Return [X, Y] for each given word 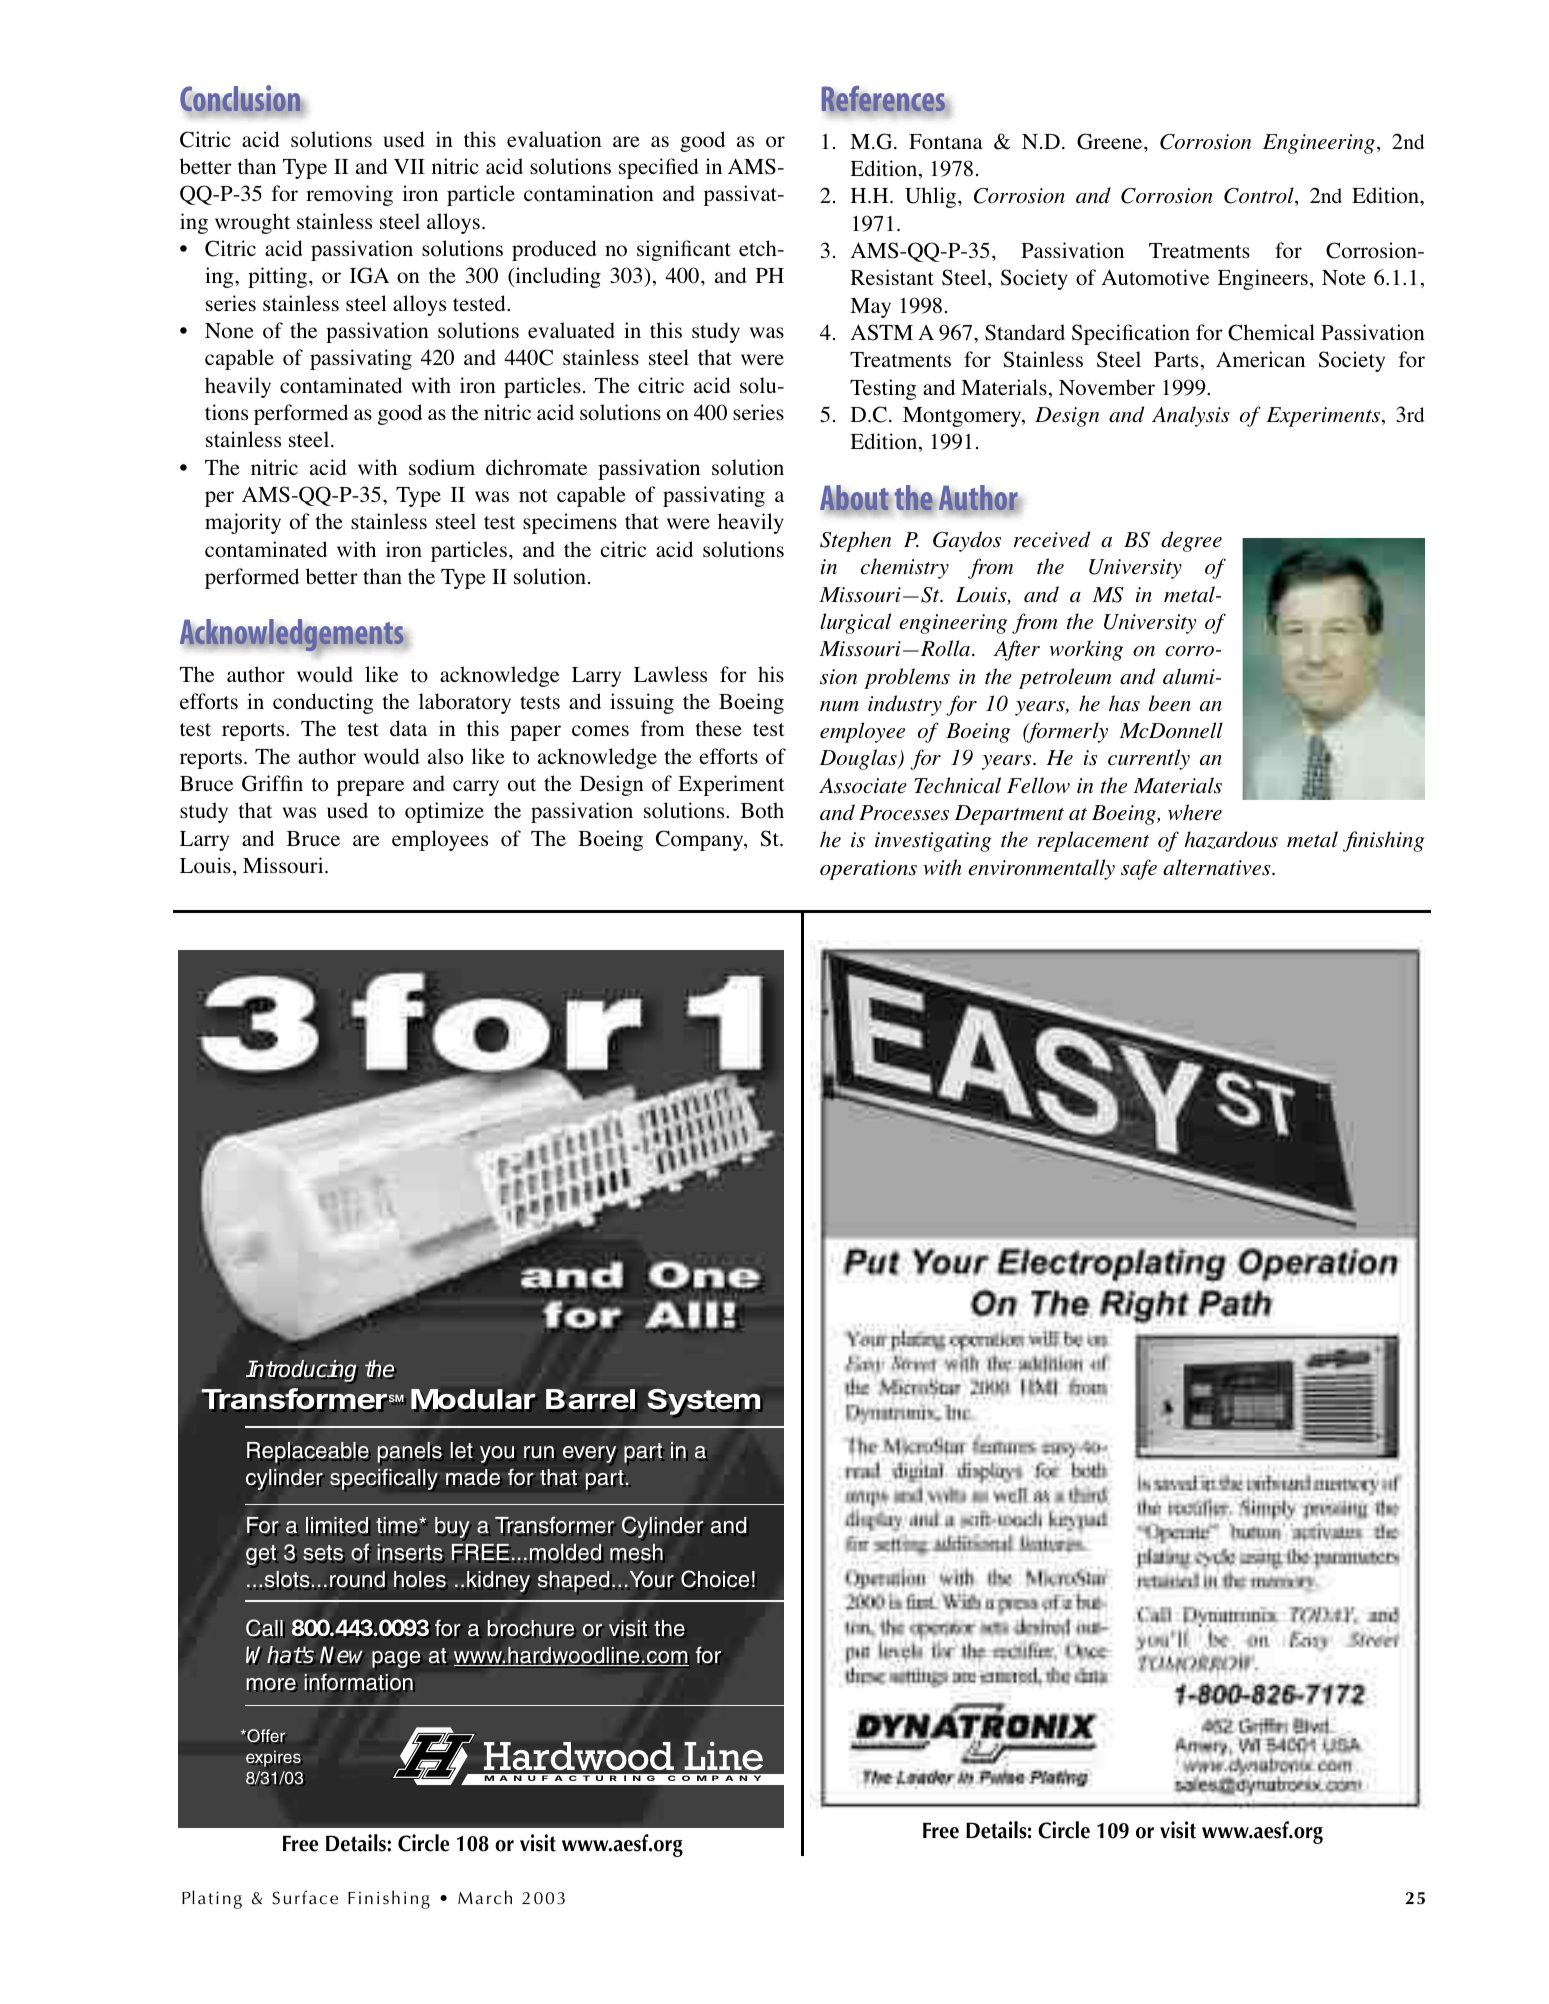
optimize [444, 812]
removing [349, 195]
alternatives [1218, 867]
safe [1139, 869]
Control [1260, 196]
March [485, 1897]
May [870, 308]
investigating [933, 842]
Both [762, 810]
